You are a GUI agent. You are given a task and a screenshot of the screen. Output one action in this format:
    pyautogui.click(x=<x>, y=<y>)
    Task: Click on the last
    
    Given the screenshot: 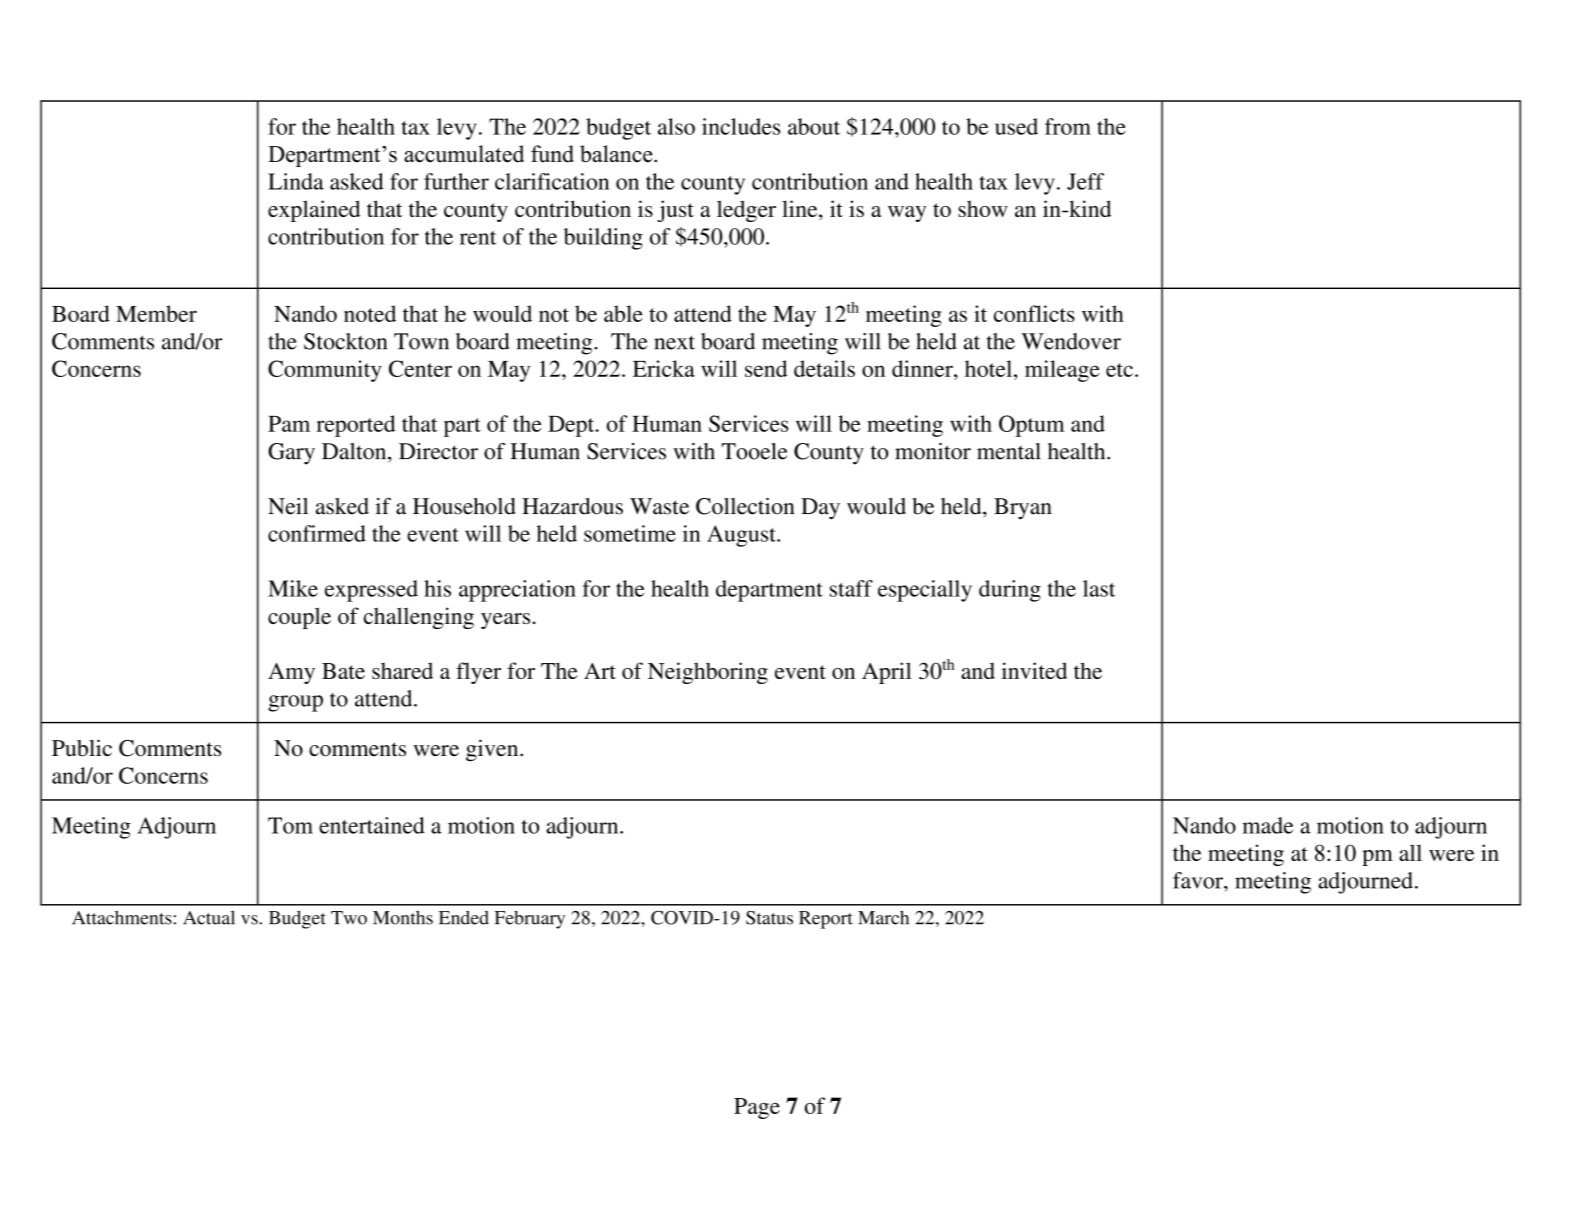 What is the action you would take?
    pyautogui.click(x=1099, y=588)
